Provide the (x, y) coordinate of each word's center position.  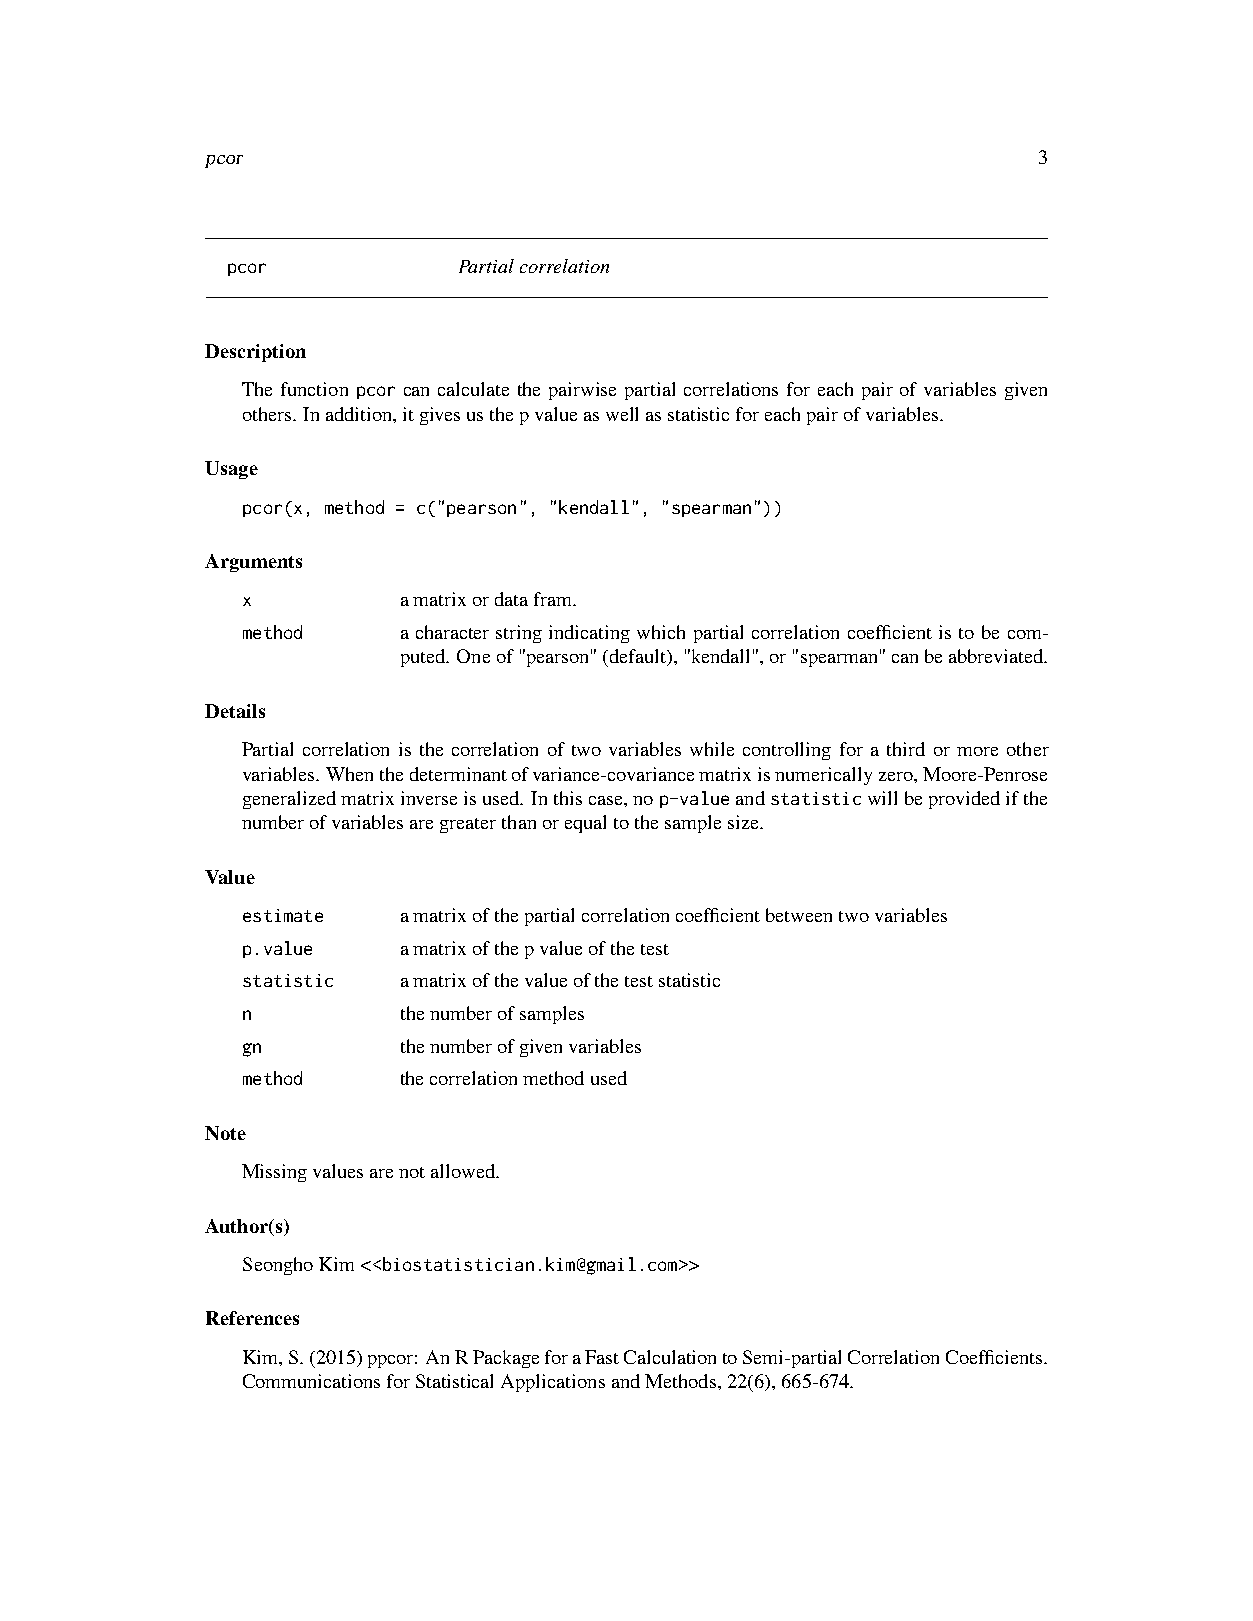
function (314, 389)
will (882, 798)
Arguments (253, 563)
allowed (464, 1171)
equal (585, 824)
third (906, 749)
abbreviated (997, 656)
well (622, 414)
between (799, 915)
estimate (283, 915)
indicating (589, 634)
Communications (311, 1381)
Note (225, 1133)
